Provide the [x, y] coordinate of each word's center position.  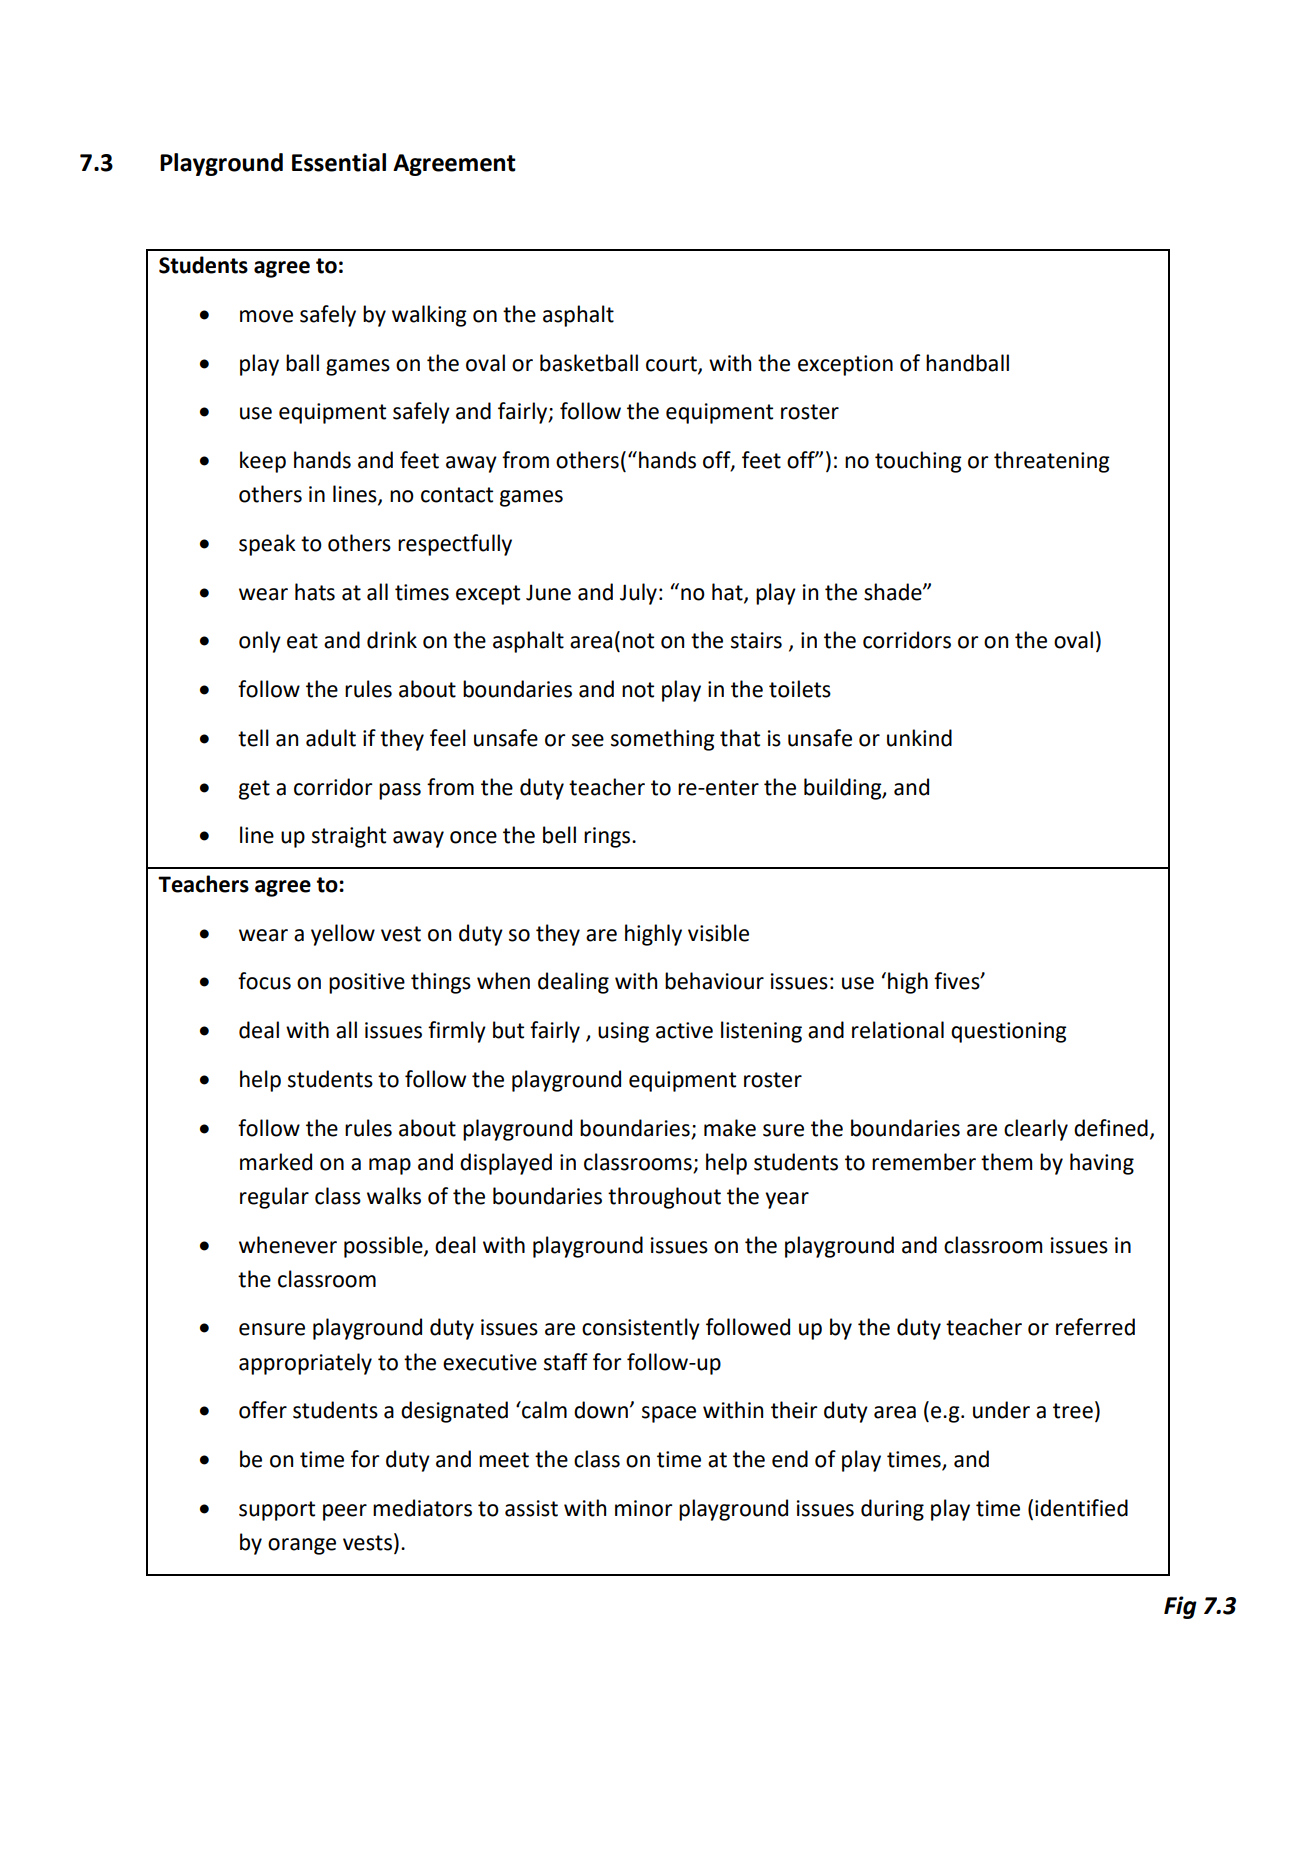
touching [918, 462]
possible [384, 1247]
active [684, 1030]
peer [345, 1512]
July [638, 594]
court [672, 364]
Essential [339, 162]
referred [1095, 1327]
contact [457, 495]
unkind [919, 738]
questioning [1009, 1032]
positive [367, 983]
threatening [1052, 462]
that [740, 738]
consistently [641, 1329]
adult [331, 738]
